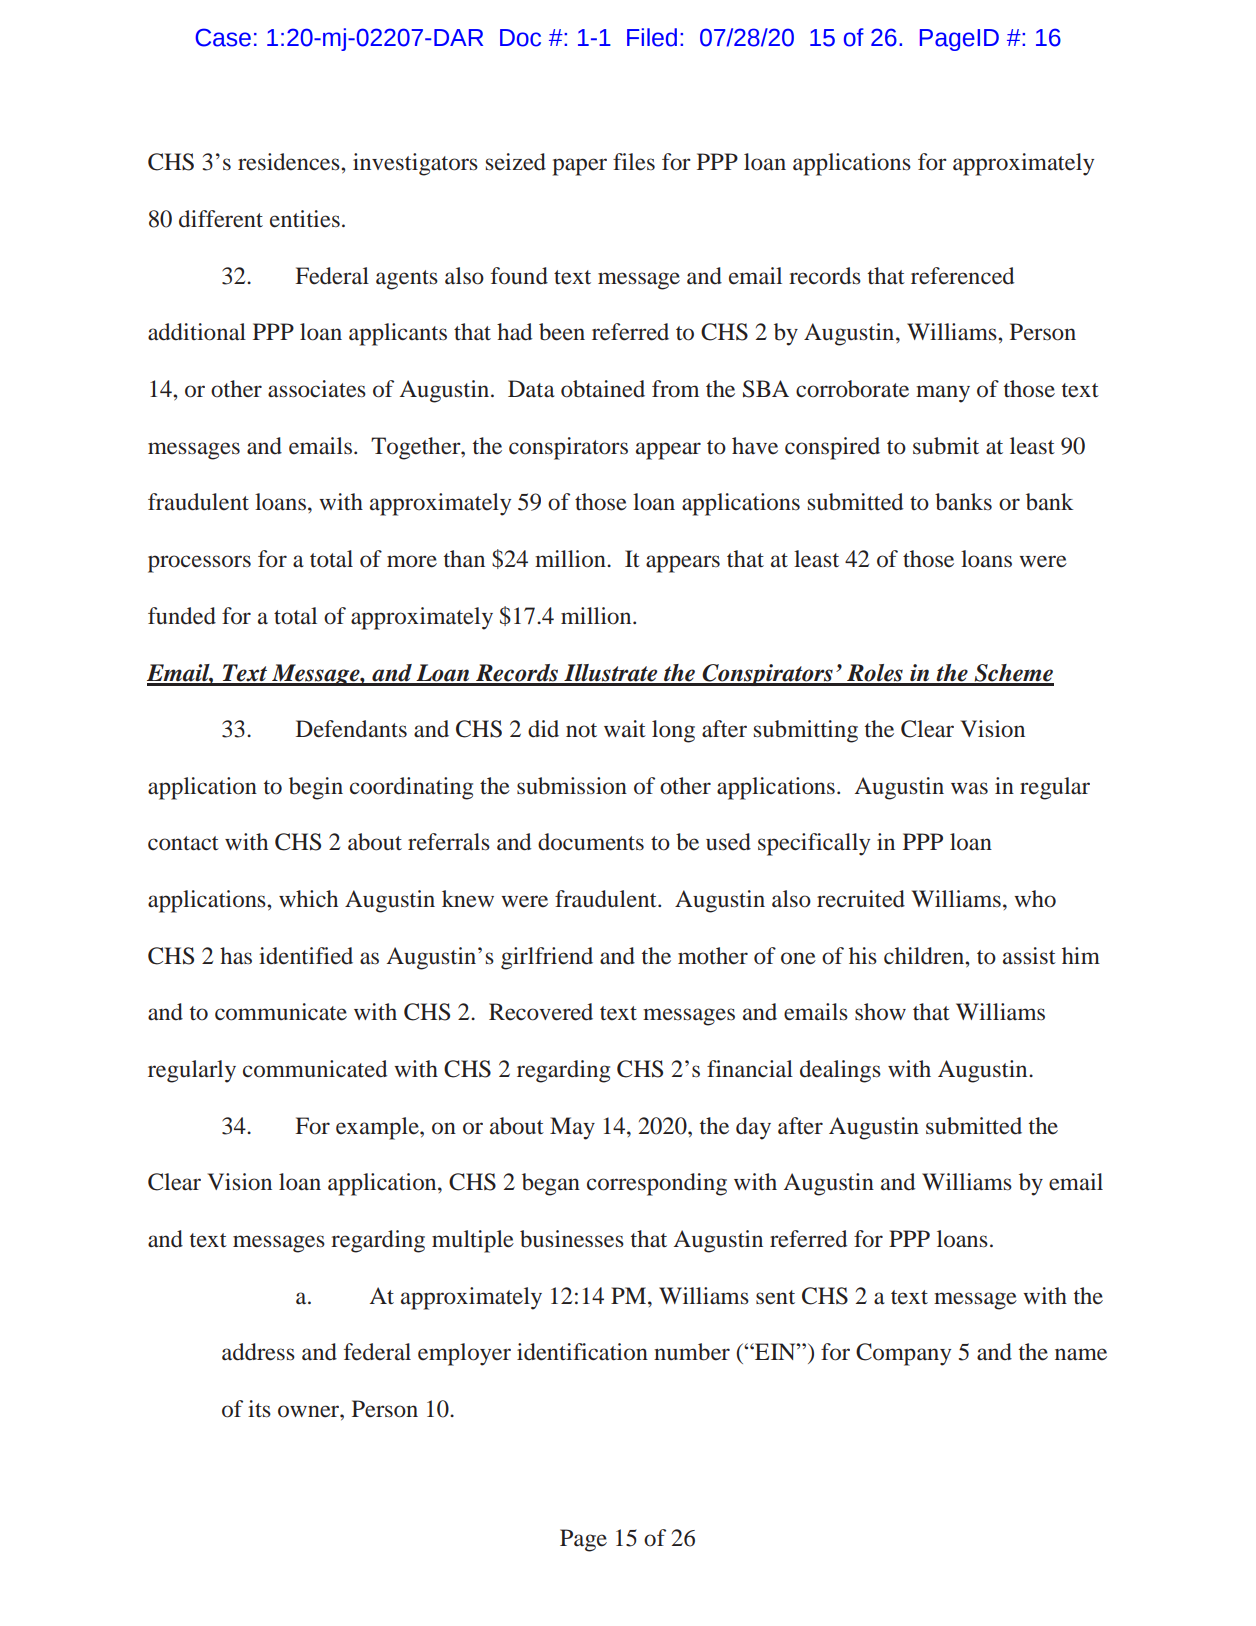 This document has width=1256, height=1626. What do you see at coordinates (351, 729) in the document?
I see `Defendants` at bounding box center [351, 729].
